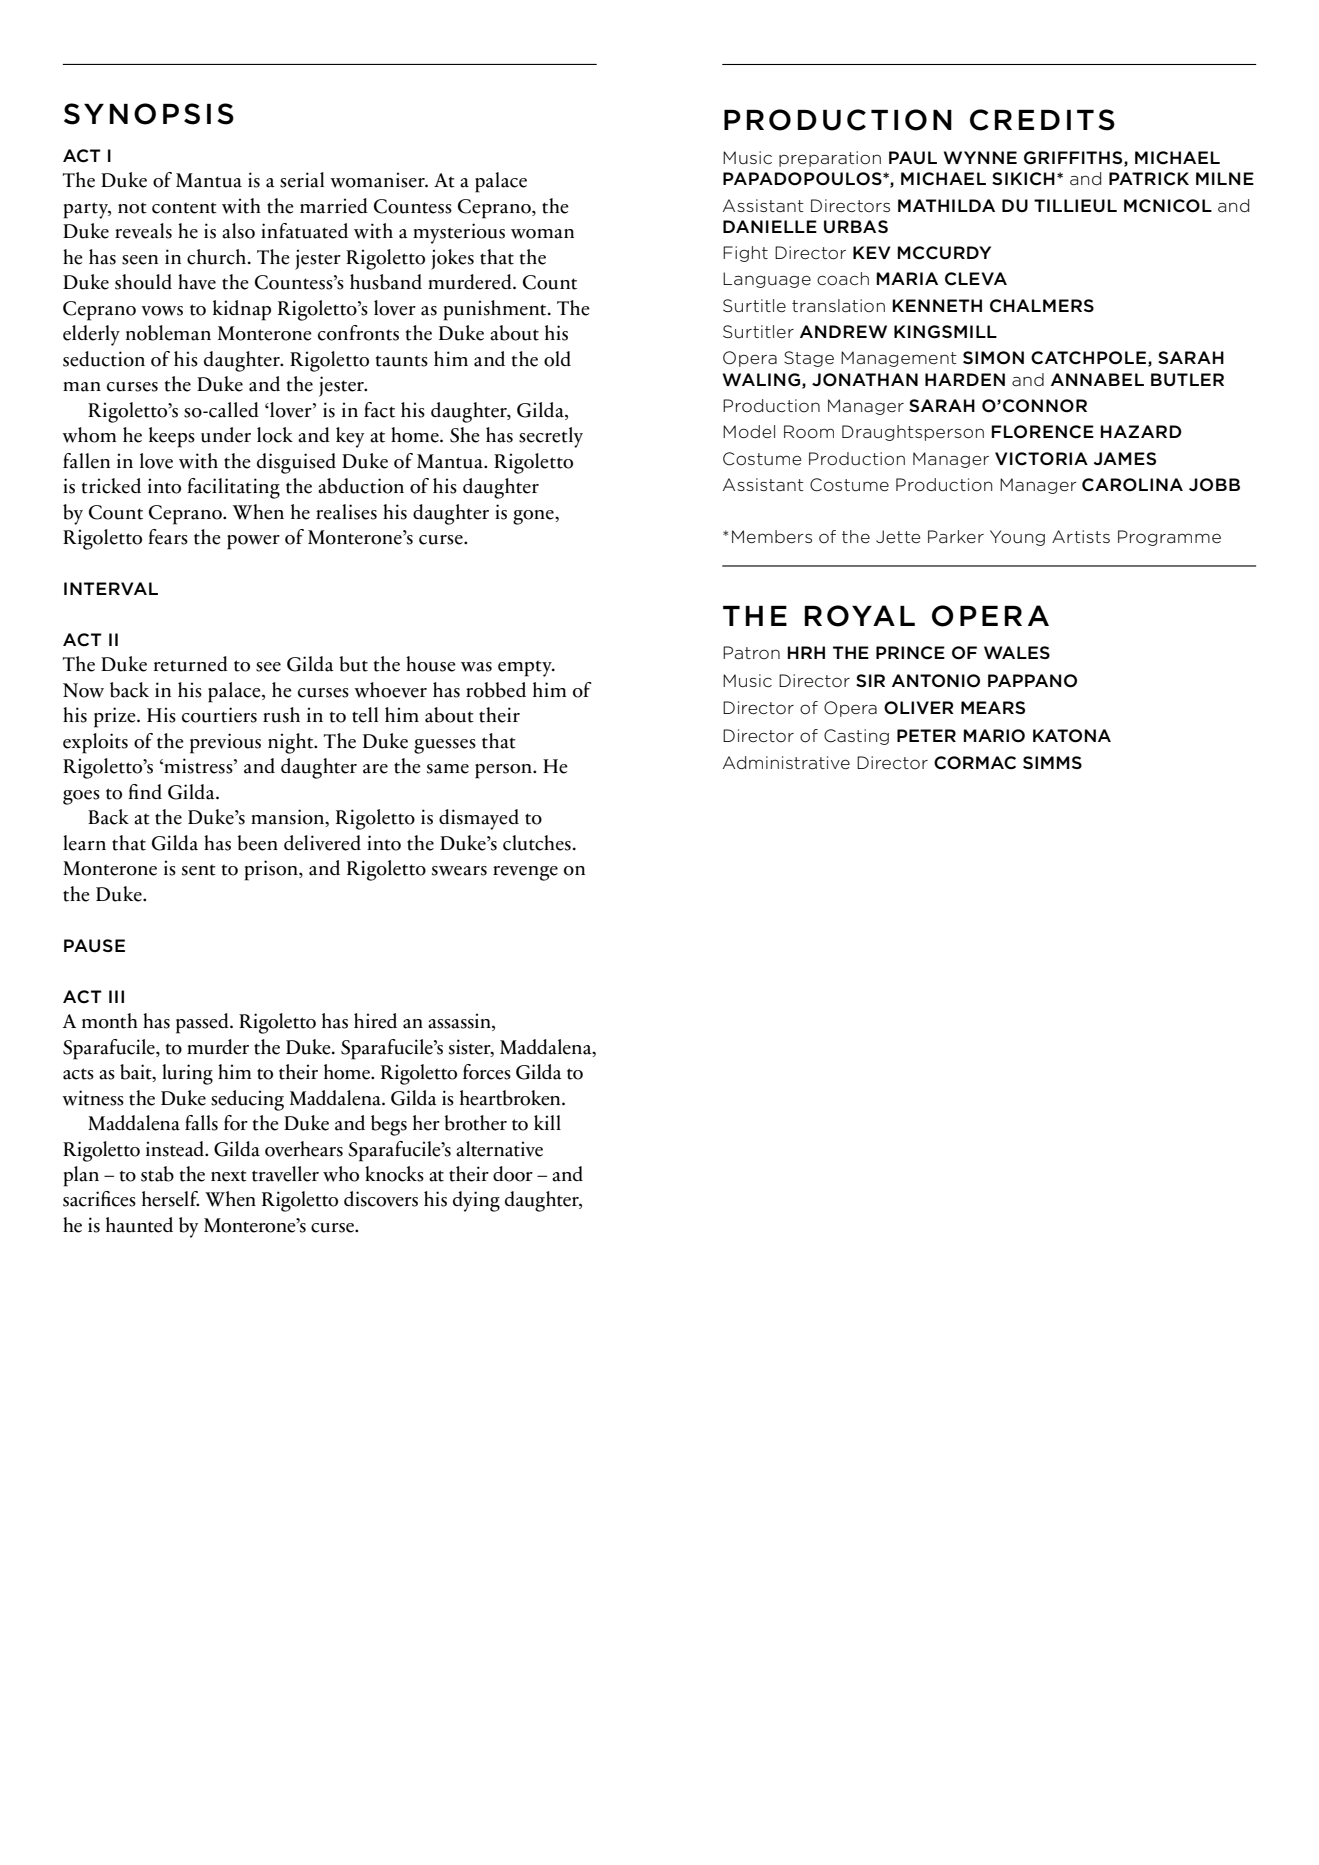  Describe the element at coordinates (229, 1176) in the screenshot. I see `next` at that location.
